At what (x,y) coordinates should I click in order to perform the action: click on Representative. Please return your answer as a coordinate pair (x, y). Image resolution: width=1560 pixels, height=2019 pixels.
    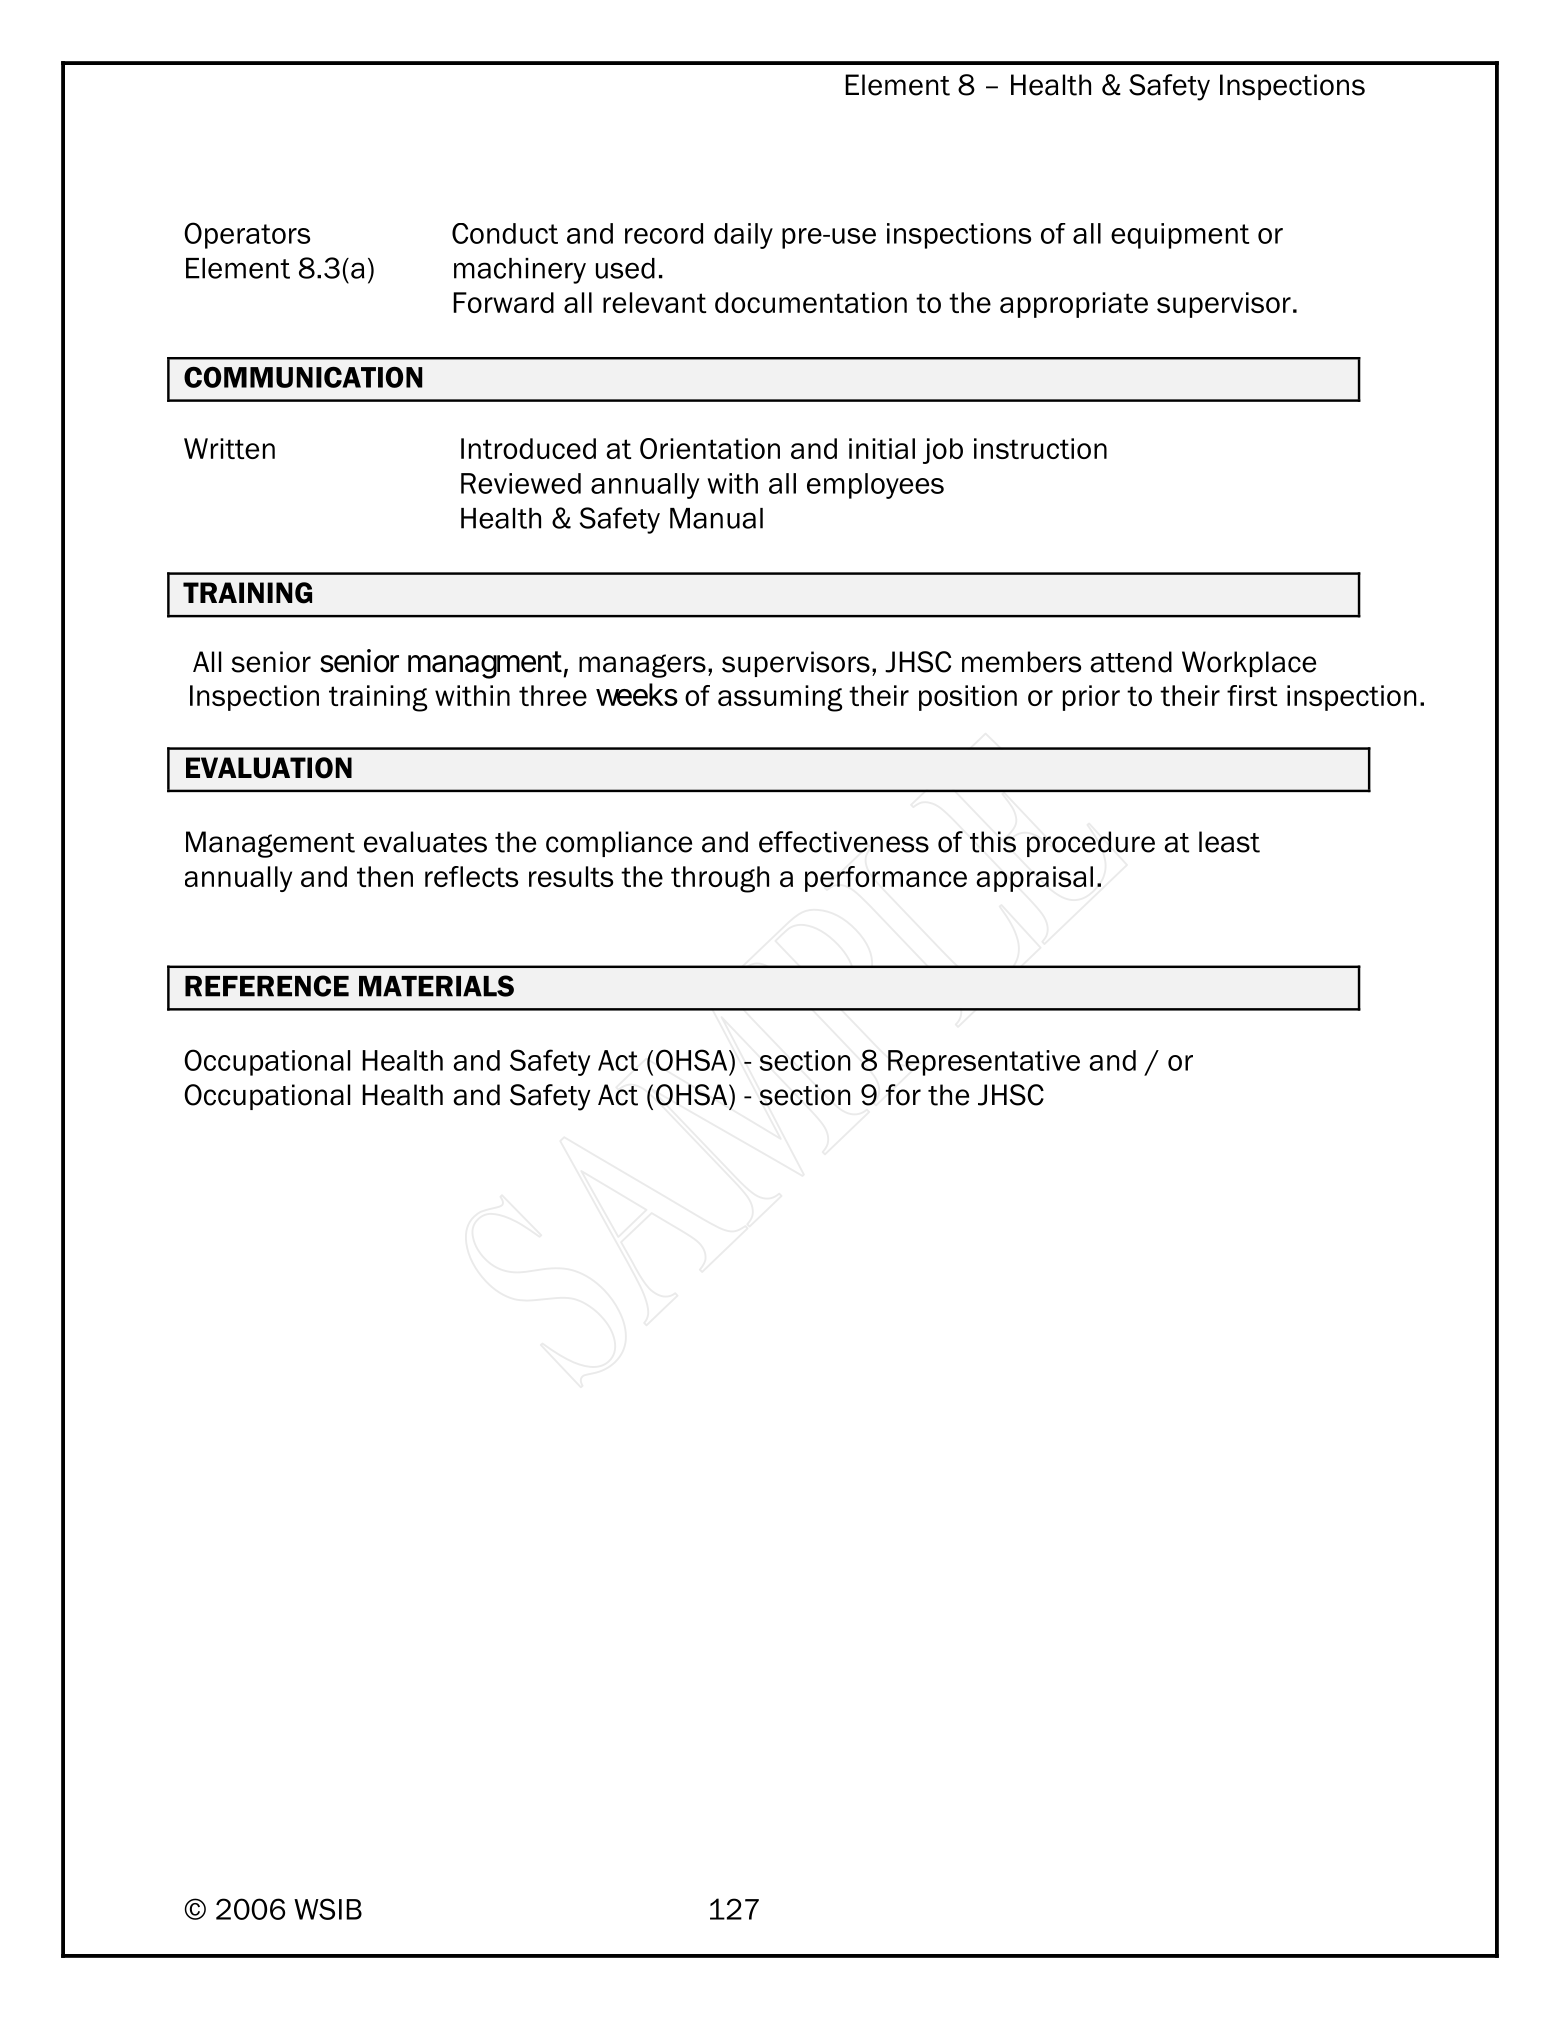
    Looking at the image, I should click on (984, 1063).
